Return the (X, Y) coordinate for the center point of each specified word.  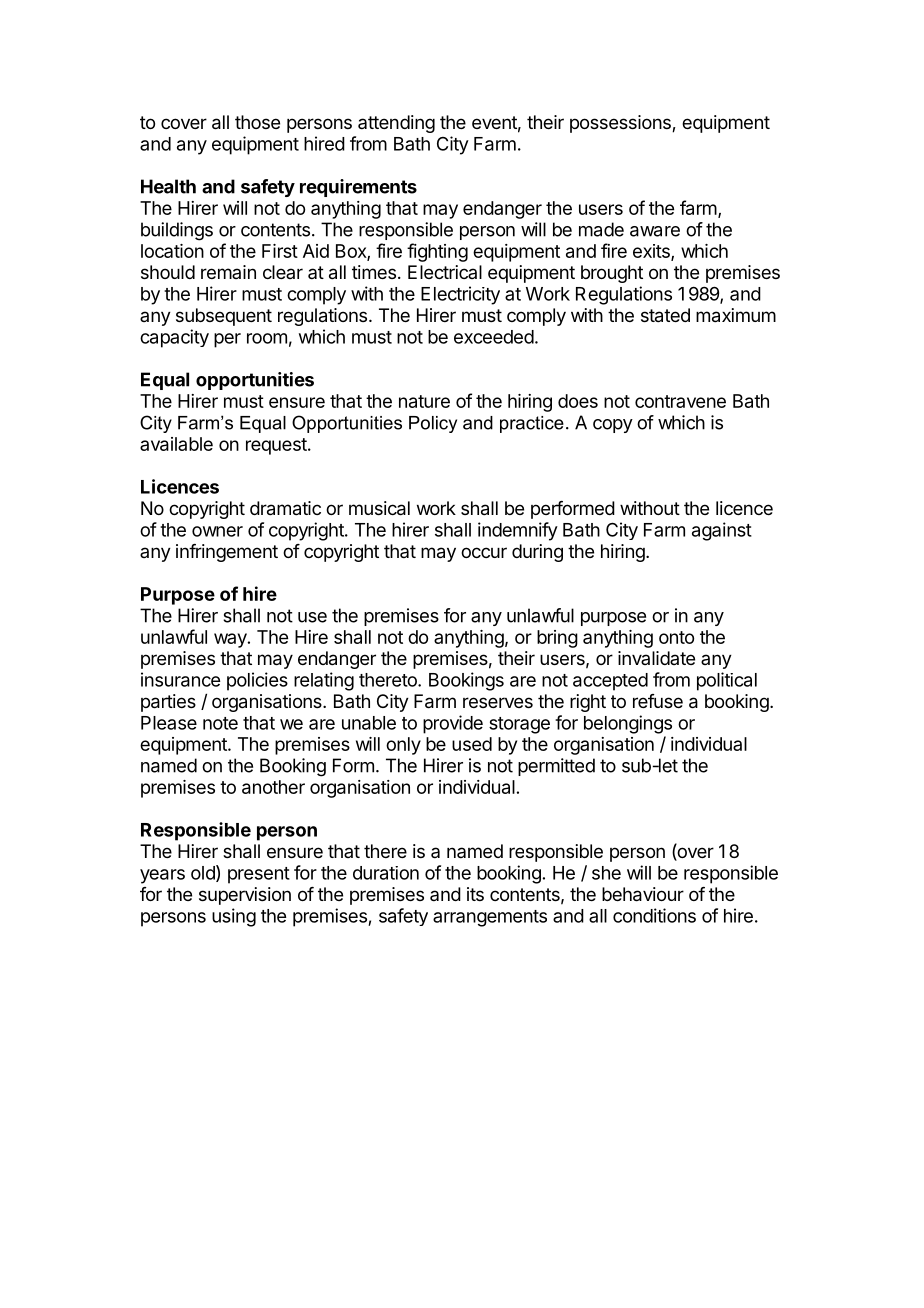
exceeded (494, 337)
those (257, 122)
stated (665, 315)
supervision (245, 896)
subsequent (224, 317)
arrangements (490, 918)
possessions (621, 124)
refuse (658, 701)
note (220, 723)
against (722, 531)
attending (396, 124)
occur (484, 552)
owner (217, 531)
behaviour (643, 894)
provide (453, 724)
